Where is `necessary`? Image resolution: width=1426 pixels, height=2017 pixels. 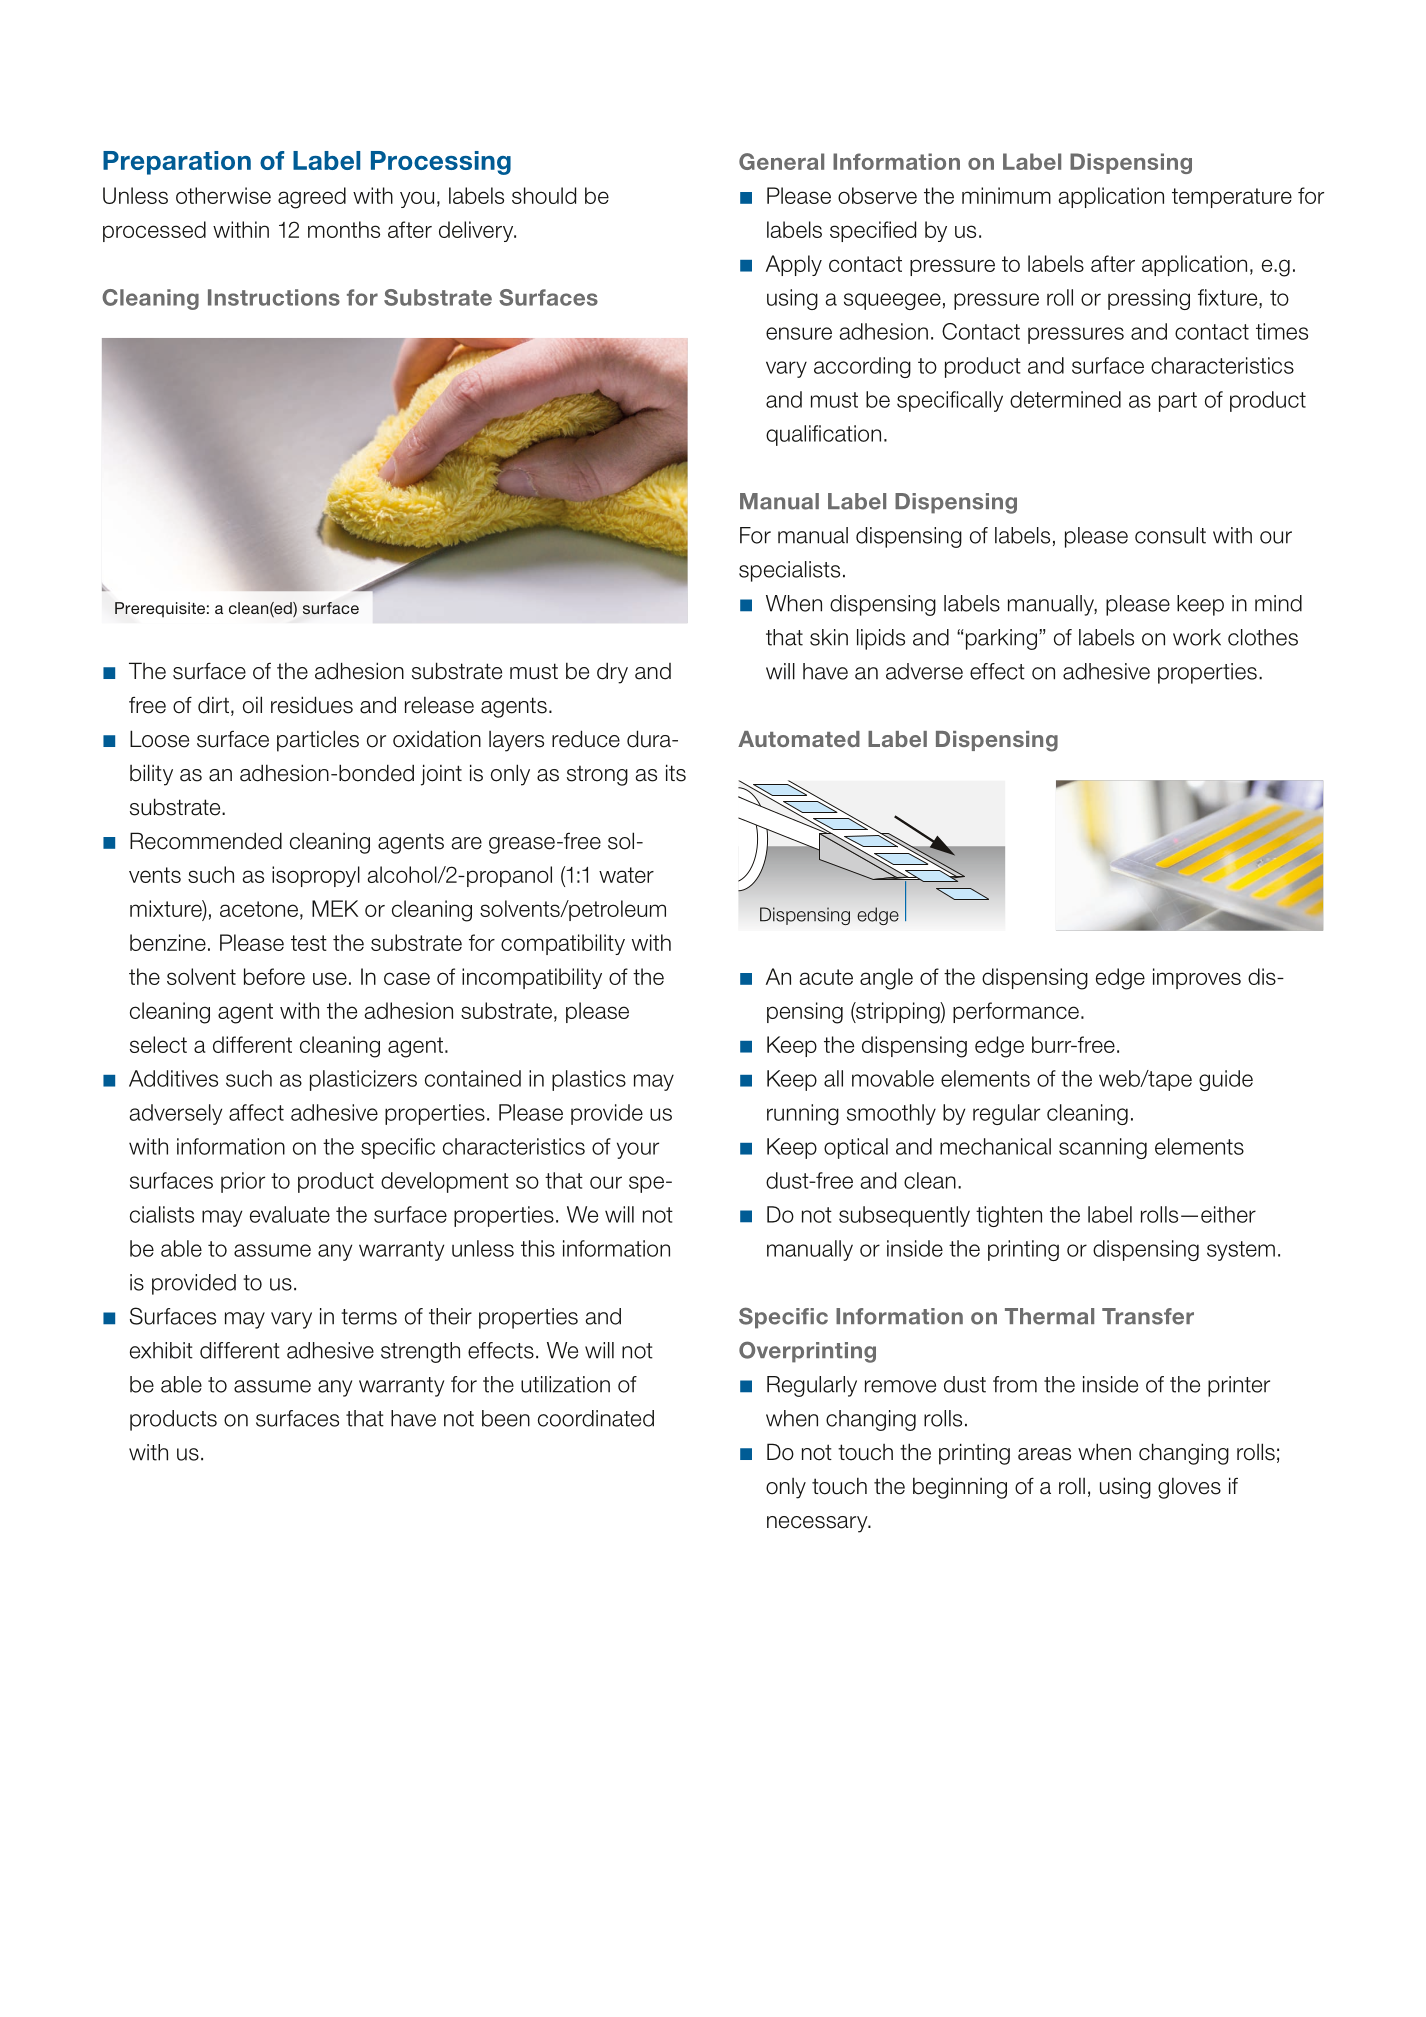
necessary is located at coordinates (818, 1524).
